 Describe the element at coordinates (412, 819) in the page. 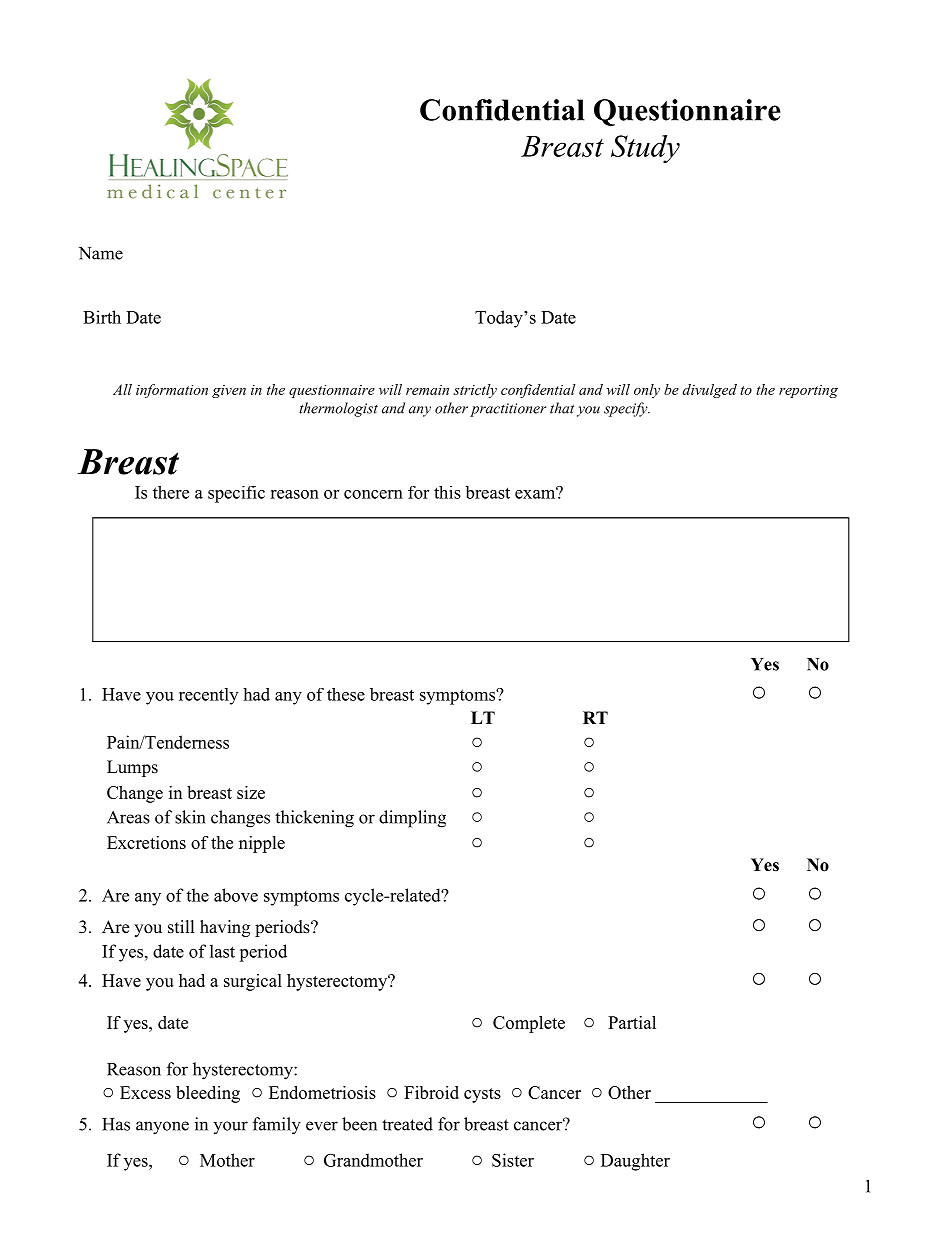

I see `dimpling` at that location.
